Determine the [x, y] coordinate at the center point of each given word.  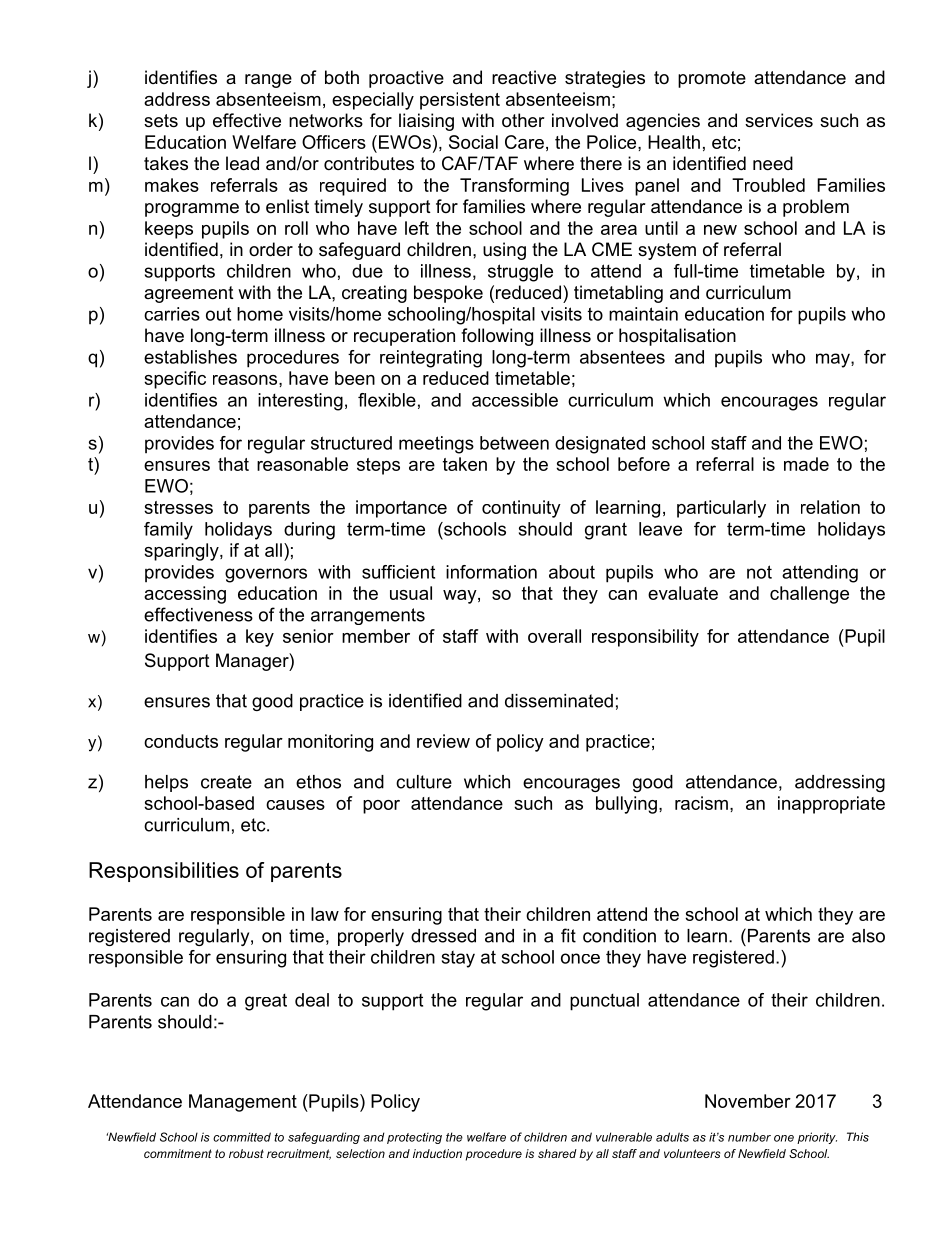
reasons [246, 380]
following [497, 337]
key [260, 638]
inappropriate [831, 805]
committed [242, 1137]
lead [242, 163]
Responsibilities [164, 872]
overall [554, 636]
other [523, 120]
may [834, 360]
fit [568, 935]
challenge [809, 595]
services [779, 120]
